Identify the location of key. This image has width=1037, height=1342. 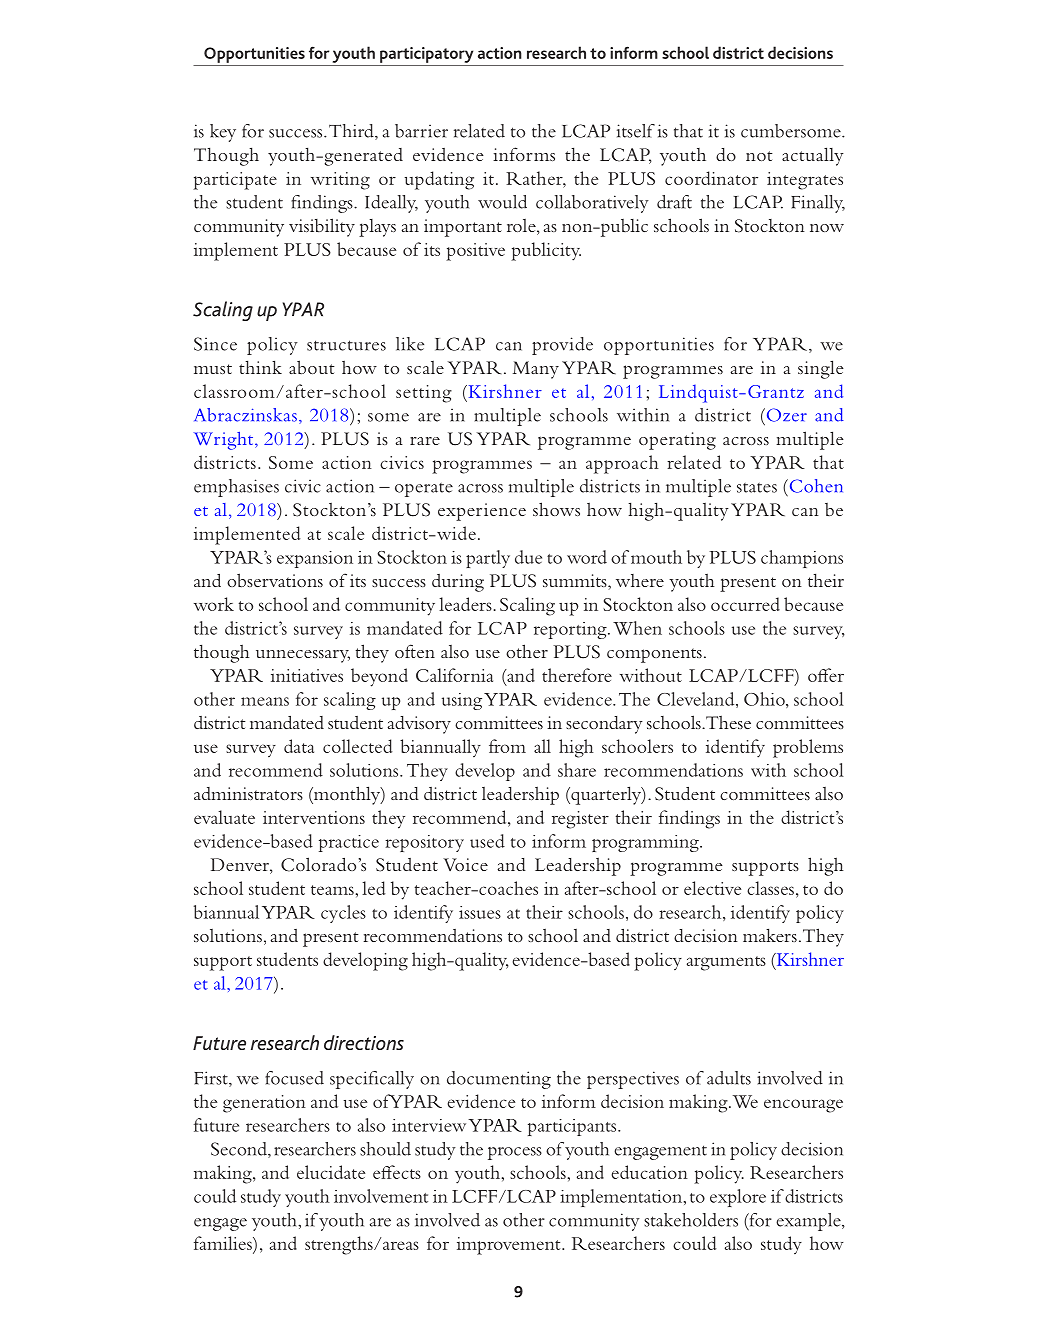
(223, 133).
